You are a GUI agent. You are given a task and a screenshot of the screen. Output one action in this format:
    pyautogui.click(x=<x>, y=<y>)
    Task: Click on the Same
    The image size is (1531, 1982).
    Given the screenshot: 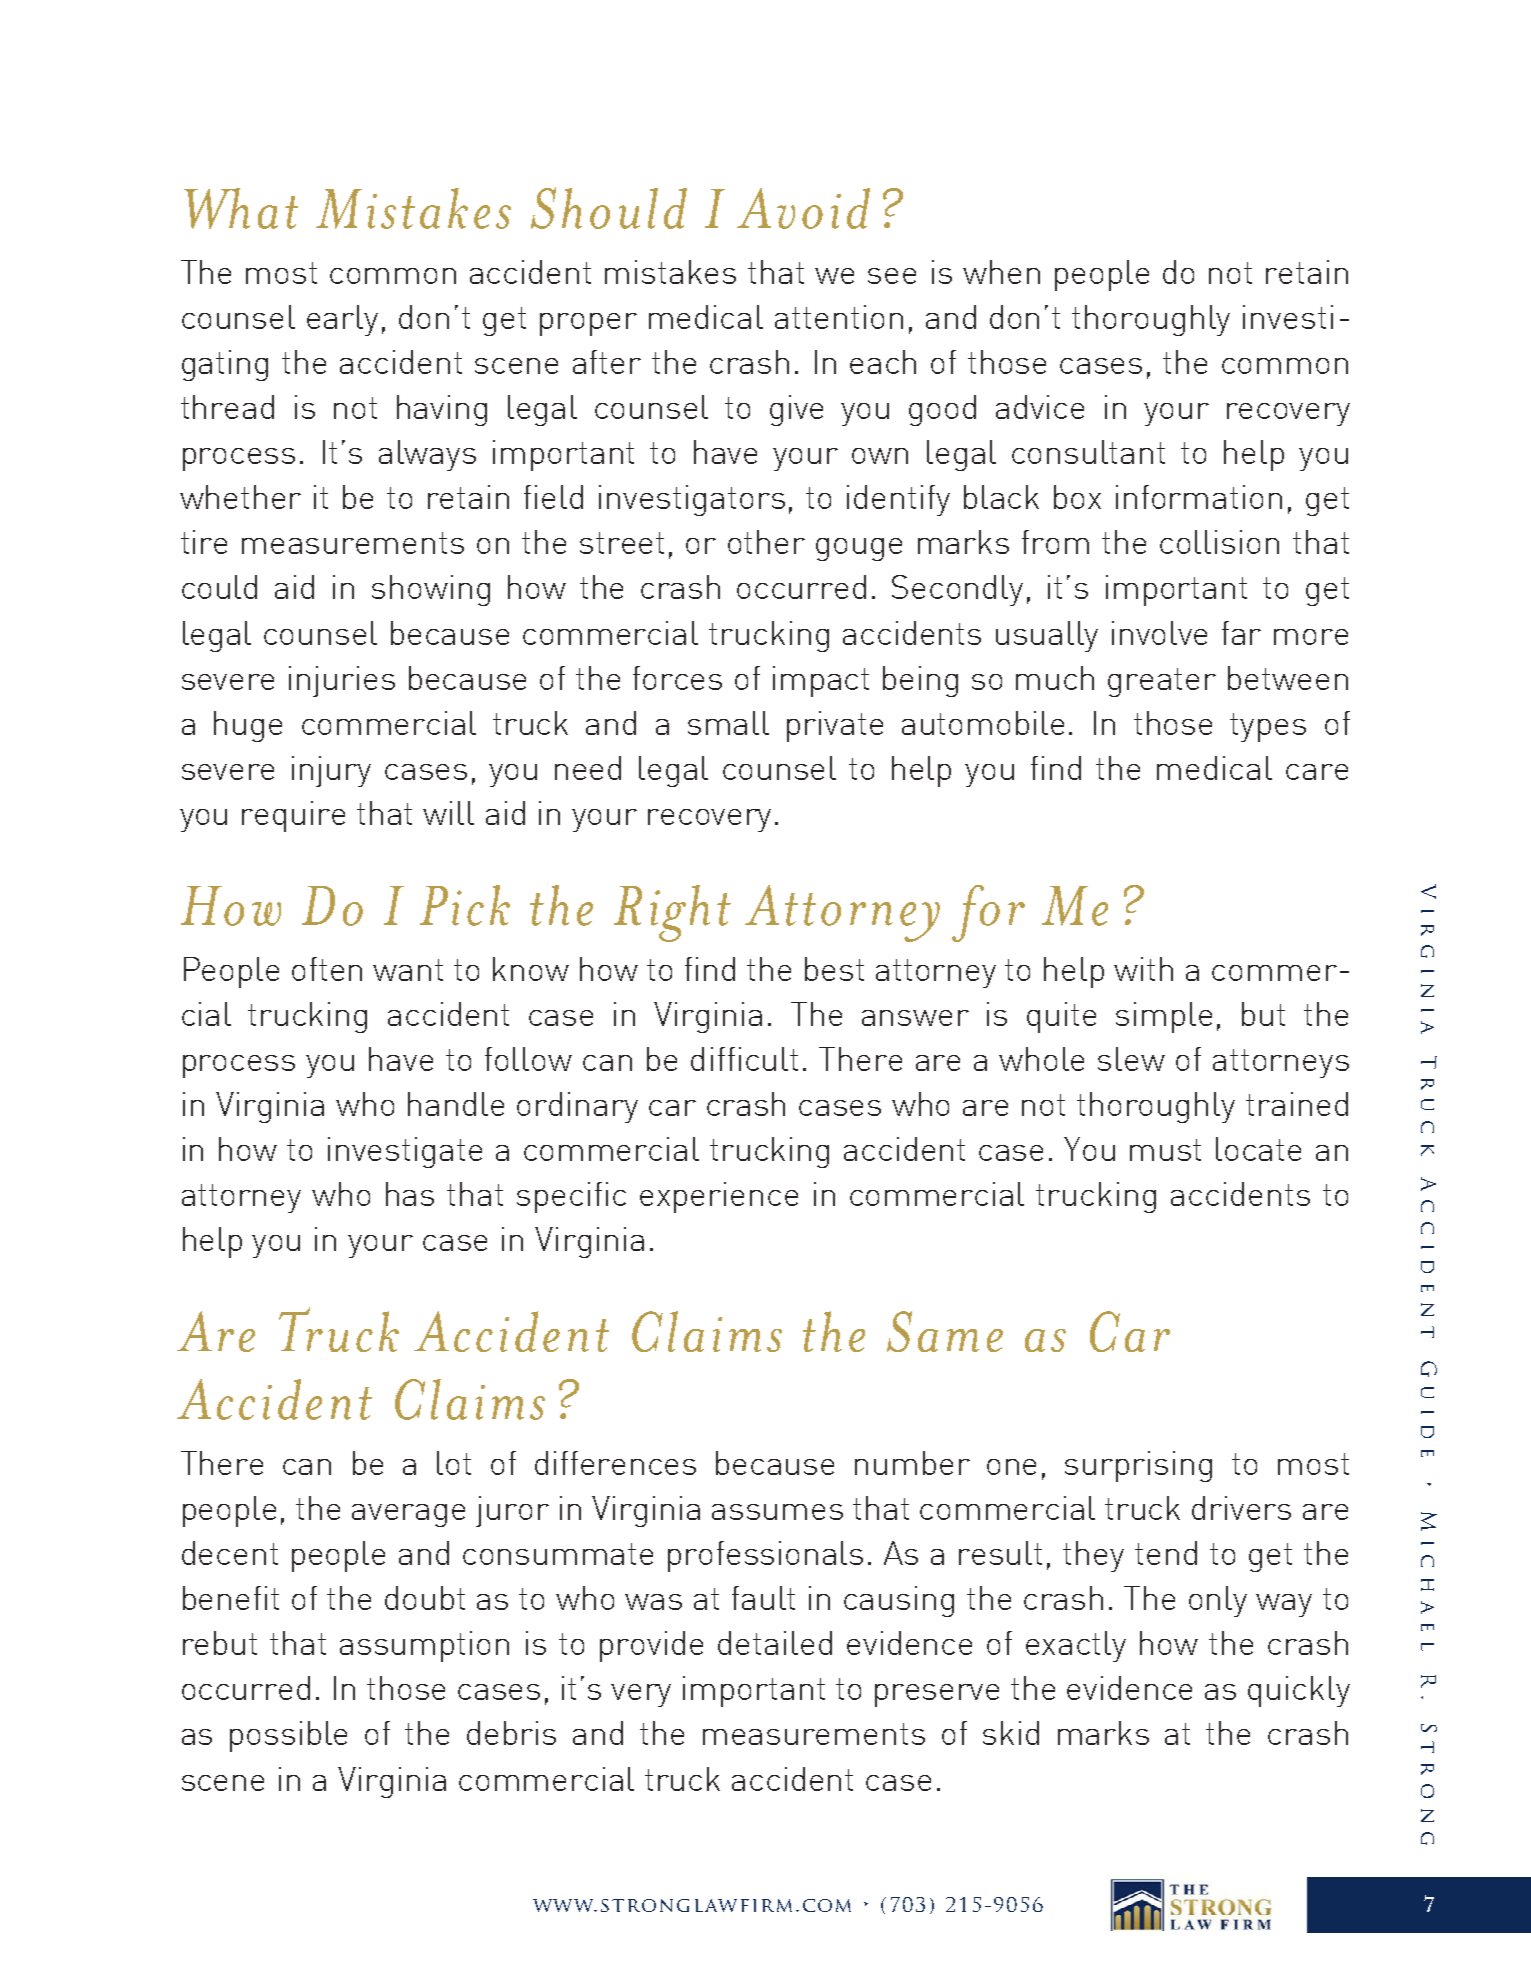 What is the action you would take?
    pyautogui.click(x=945, y=1331)
